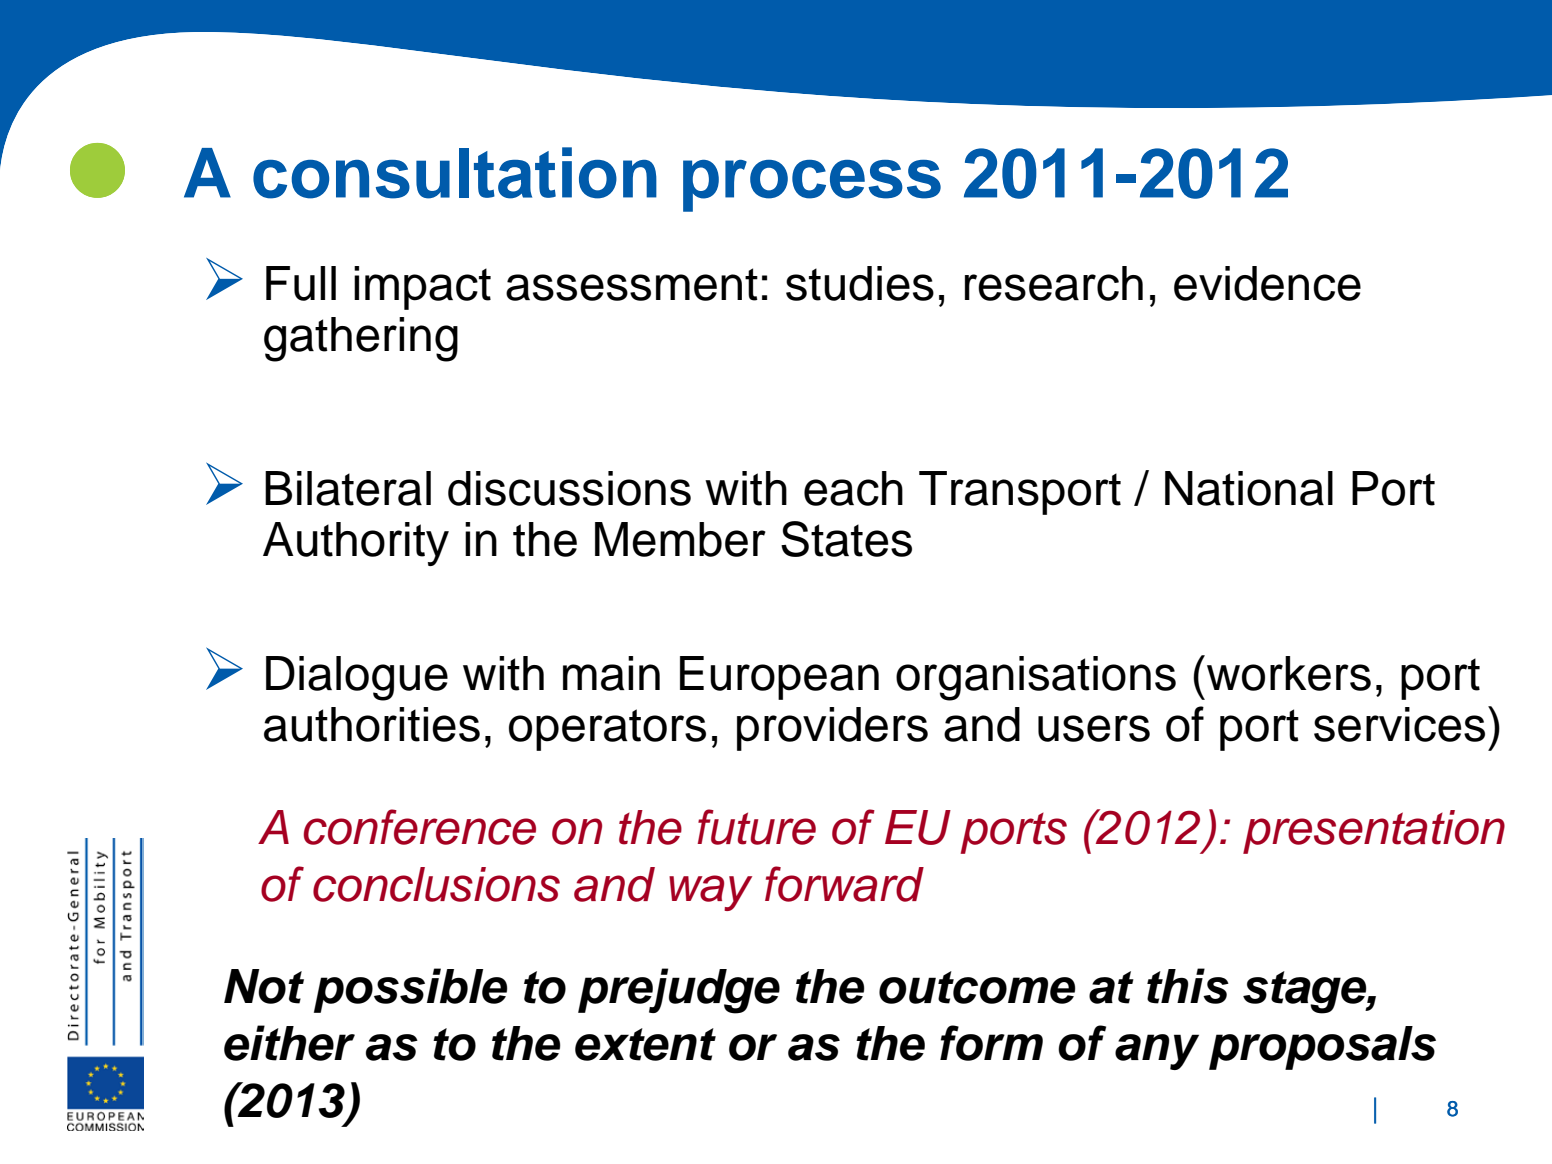 This image has width=1552, height=1164. I want to click on Bilateral, so click(348, 488).
